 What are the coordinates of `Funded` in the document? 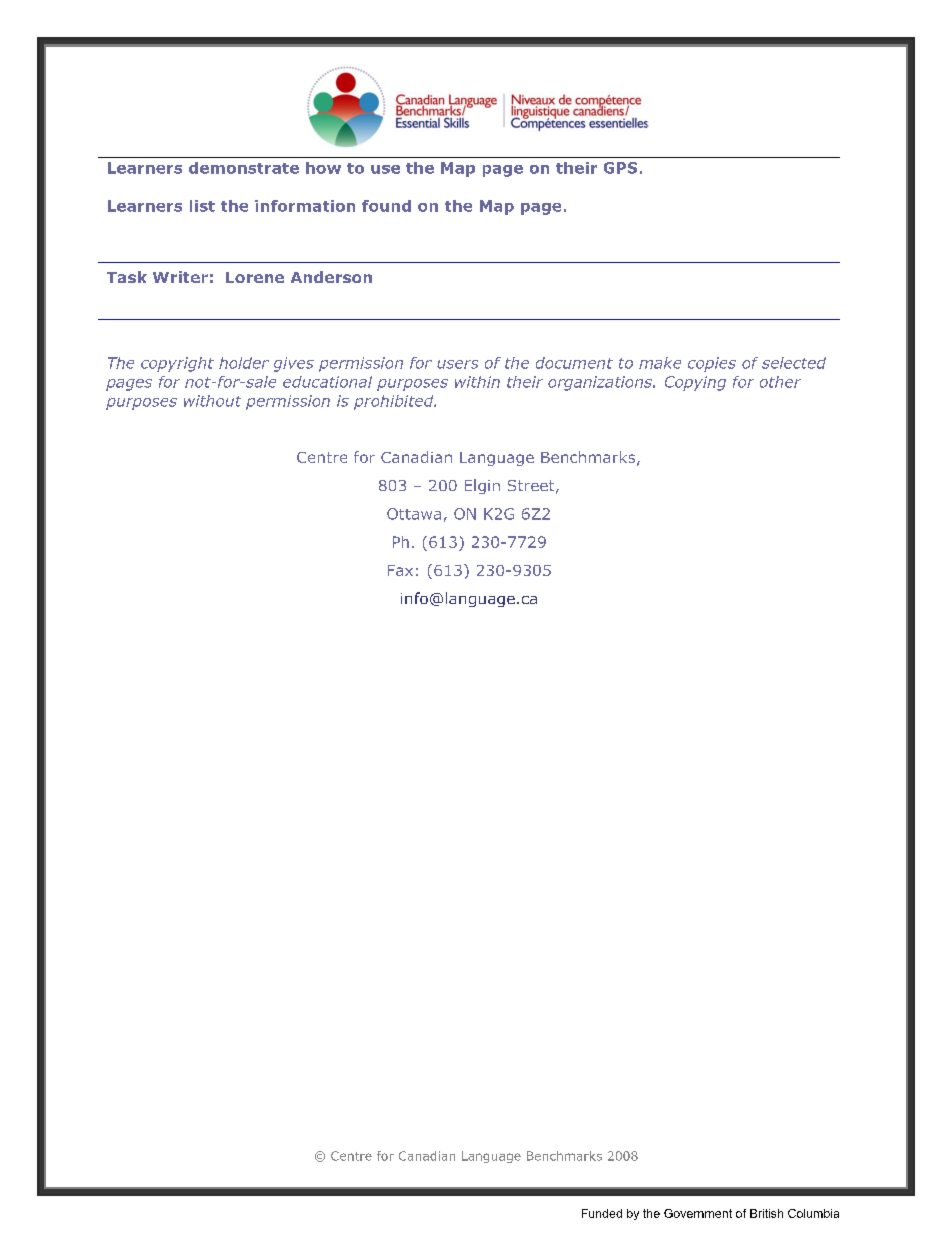 It's located at (602, 1213).
